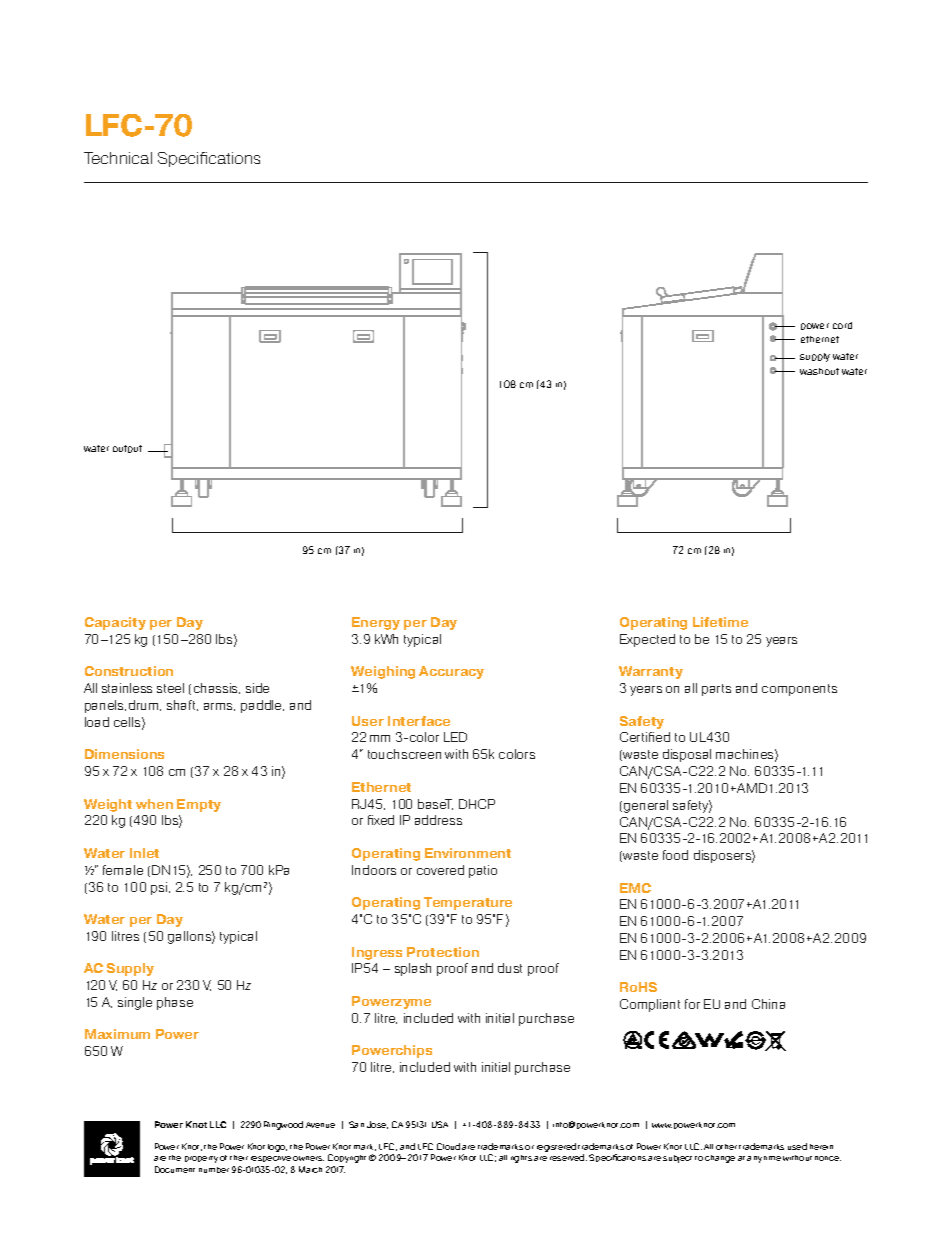 This screenshot has height=1233, width=952. What do you see at coordinates (477, 804) in the screenshot?
I see `DHCP` at bounding box center [477, 804].
